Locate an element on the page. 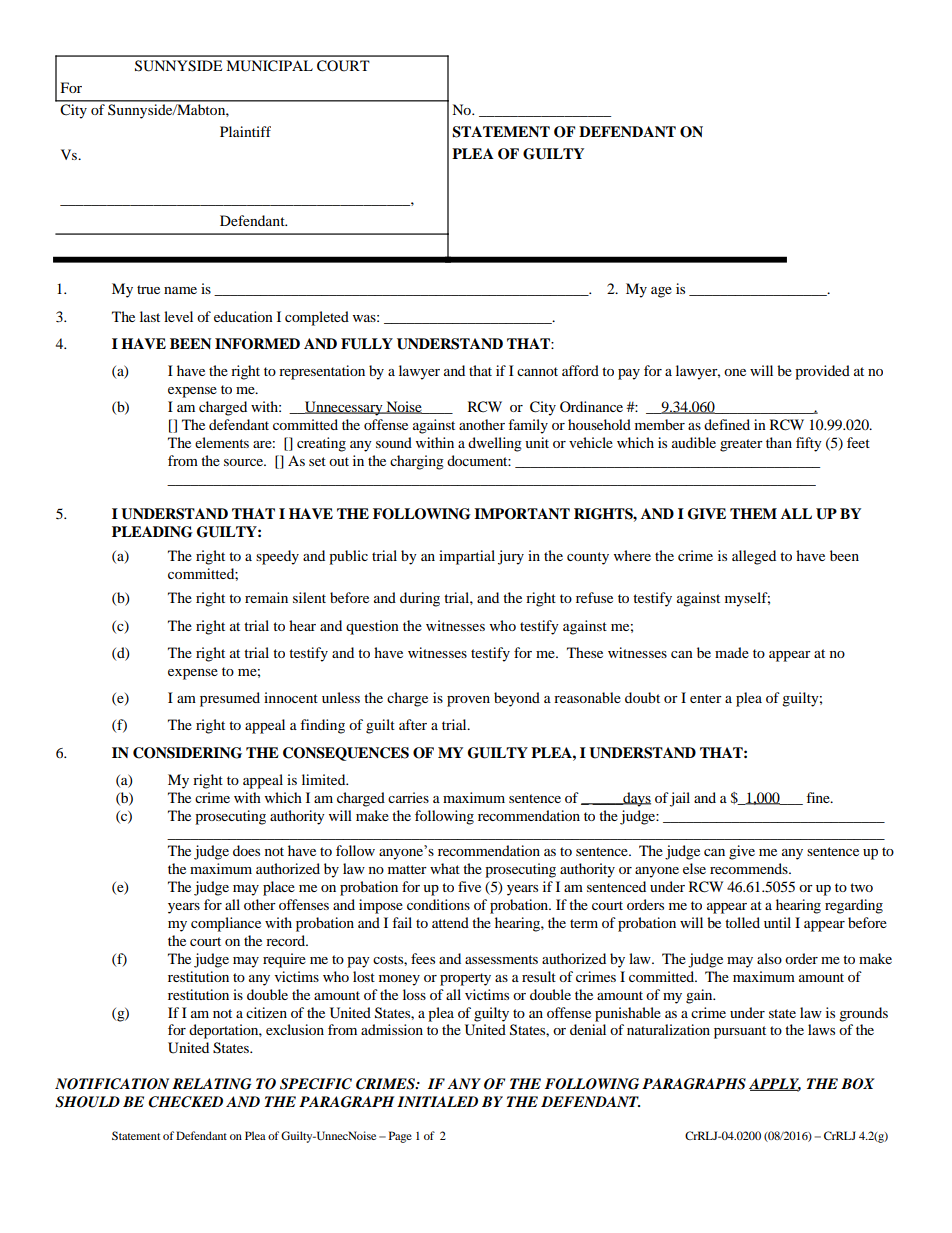 This page has height=1233, width=952. recommends is located at coordinates (750, 868).
